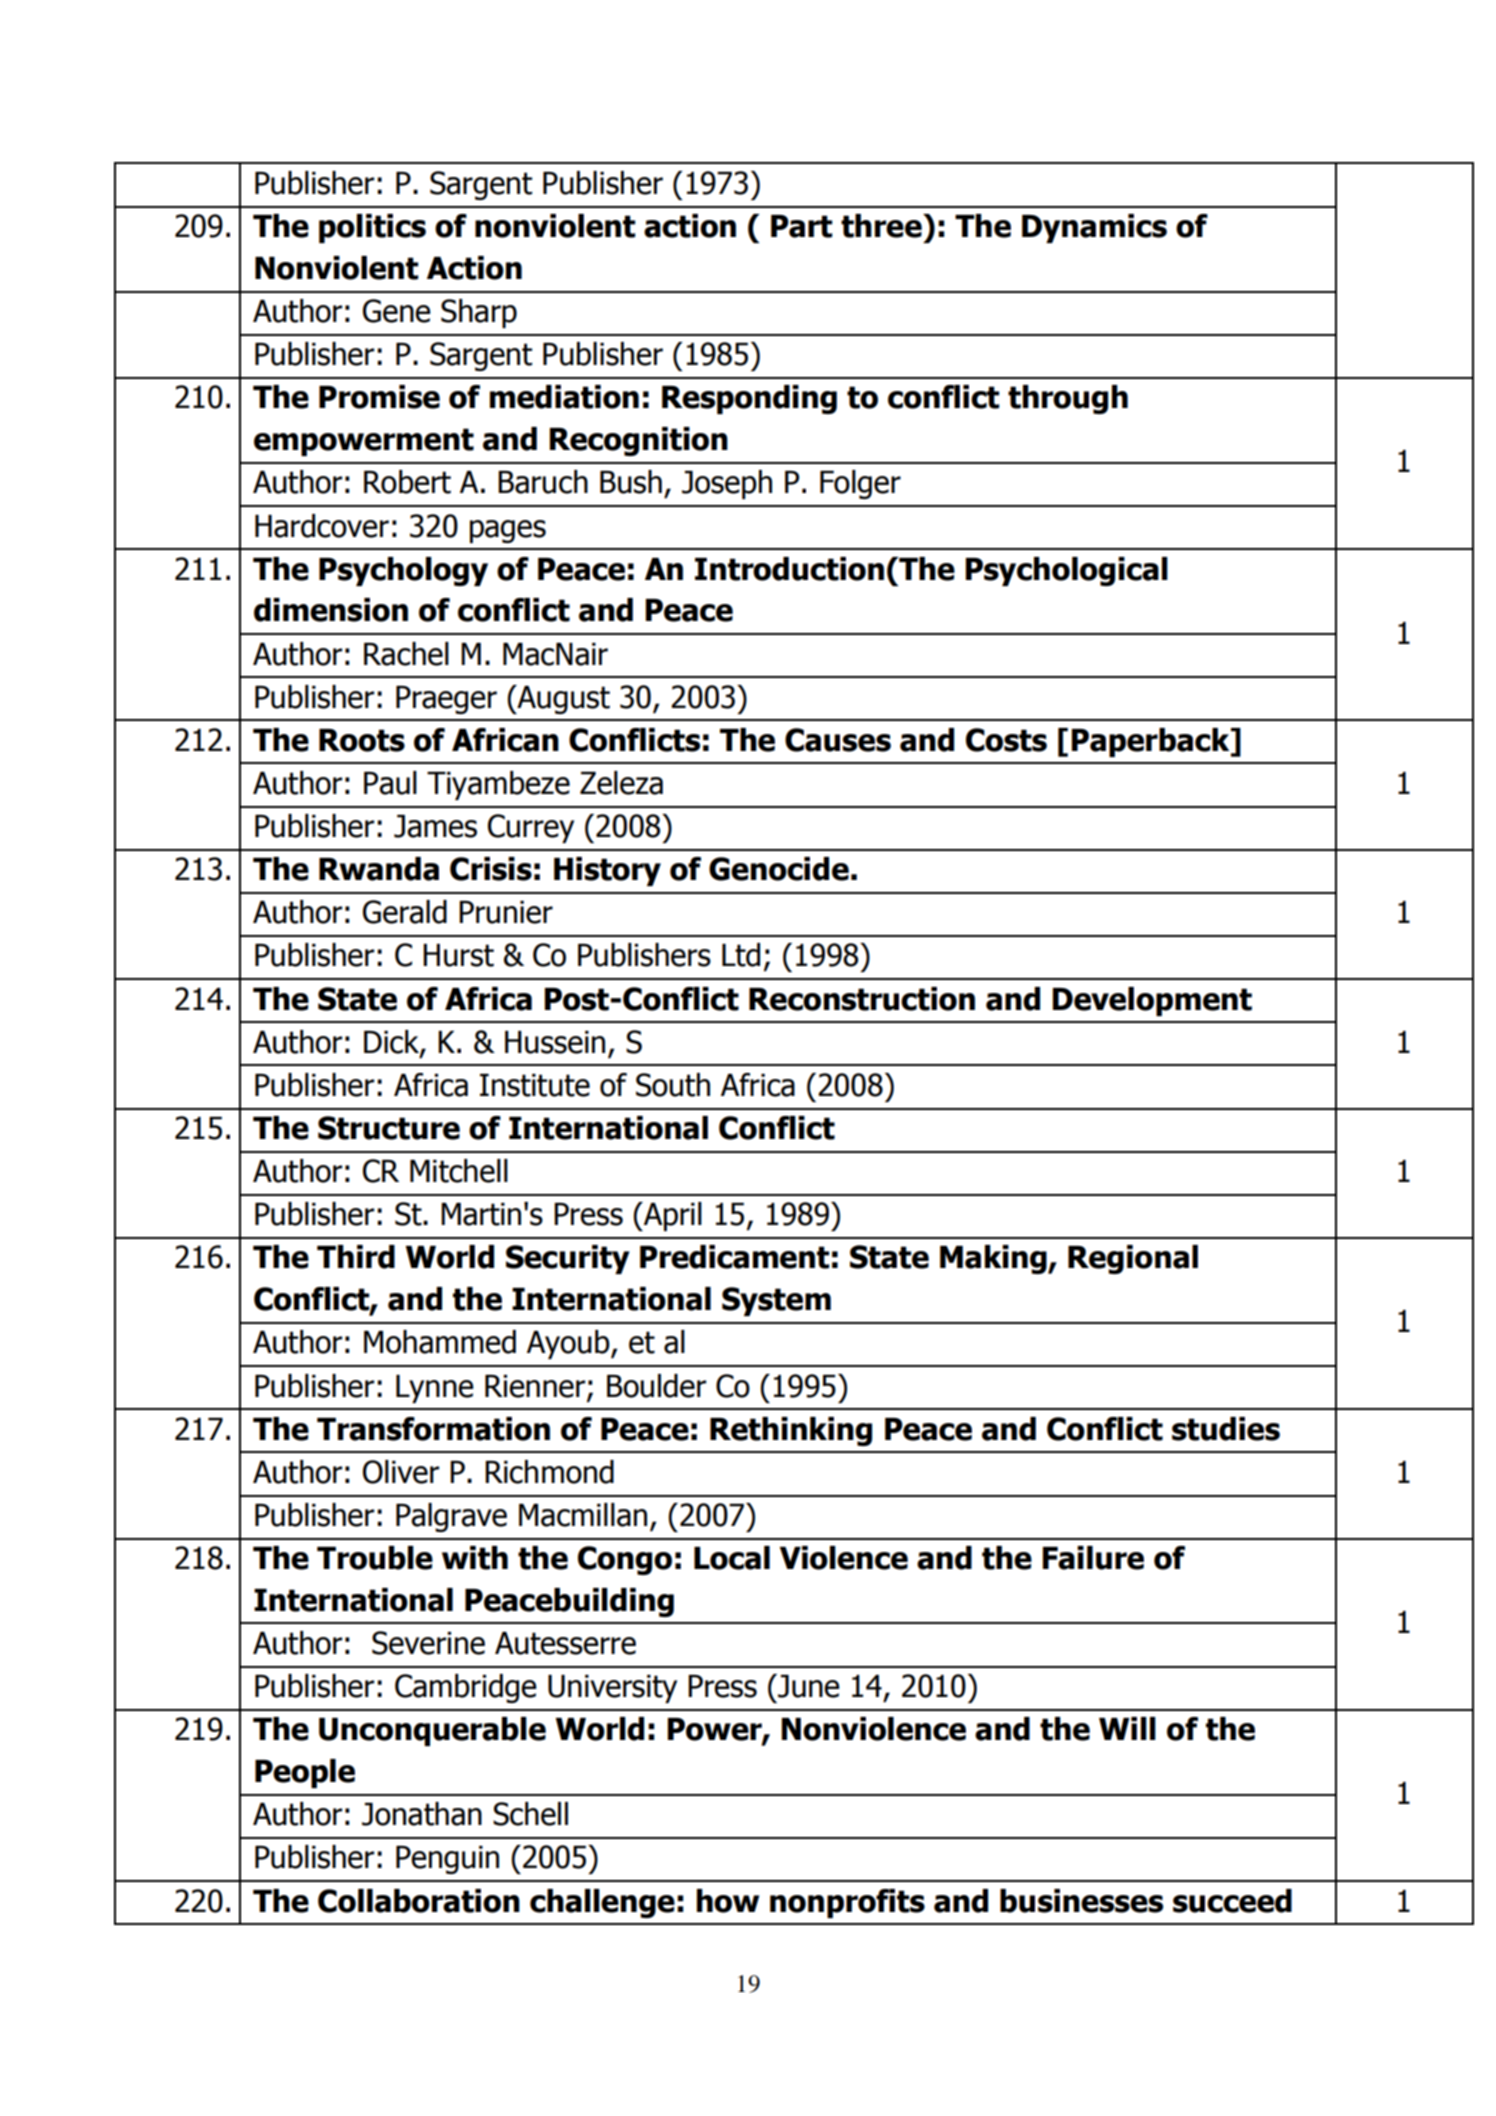 This page has width=1496, height=2116. I want to click on Part, so click(801, 226).
